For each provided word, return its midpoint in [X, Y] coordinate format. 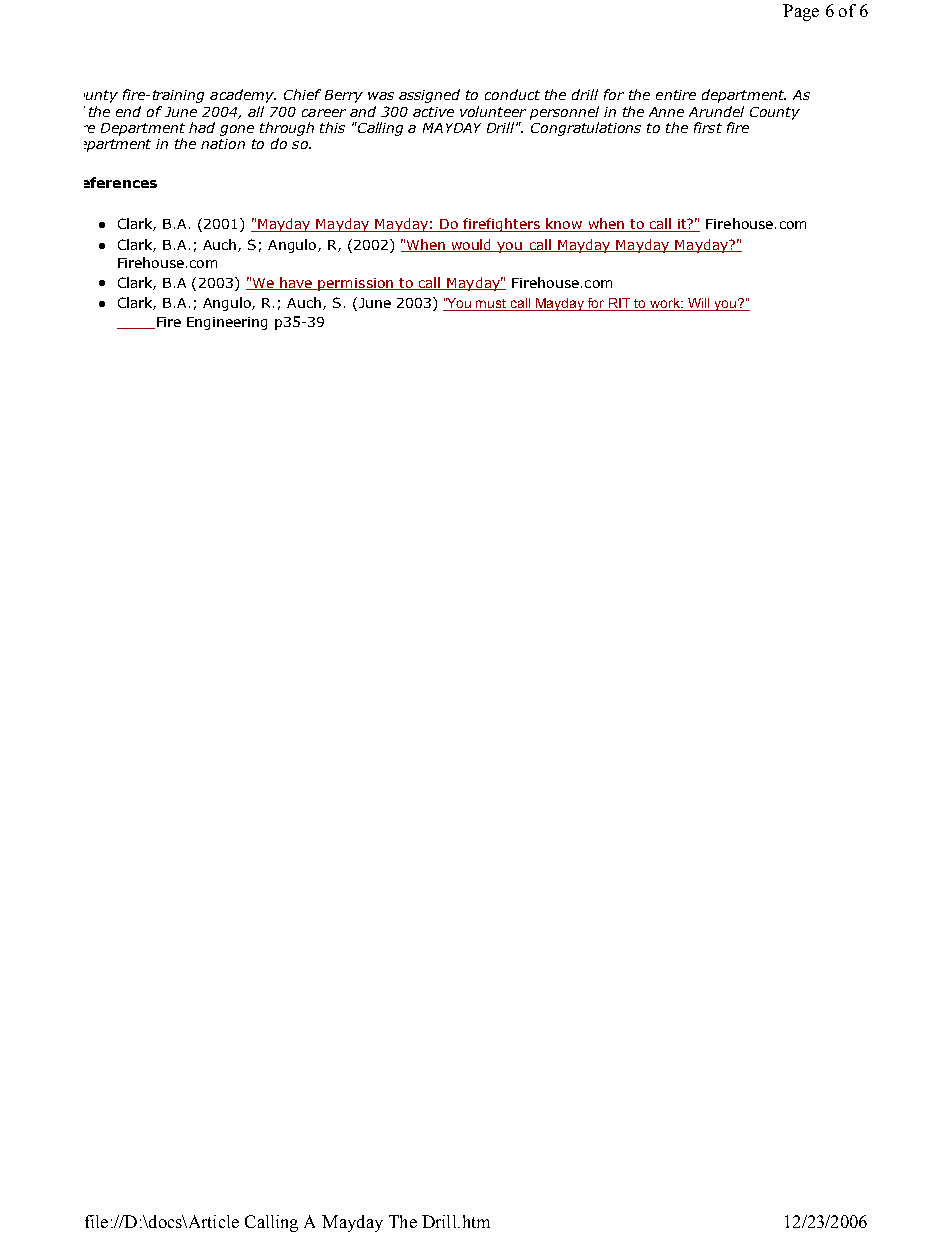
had [202, 127]
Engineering [227, 323]
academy [243, 96]
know [564, 225]
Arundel [716, 111]
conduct [512, 94]
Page [801, 12]
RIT [620, 304]
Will [699, 304]
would [472, 245]
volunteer [493, 111]
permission [356, 284]
